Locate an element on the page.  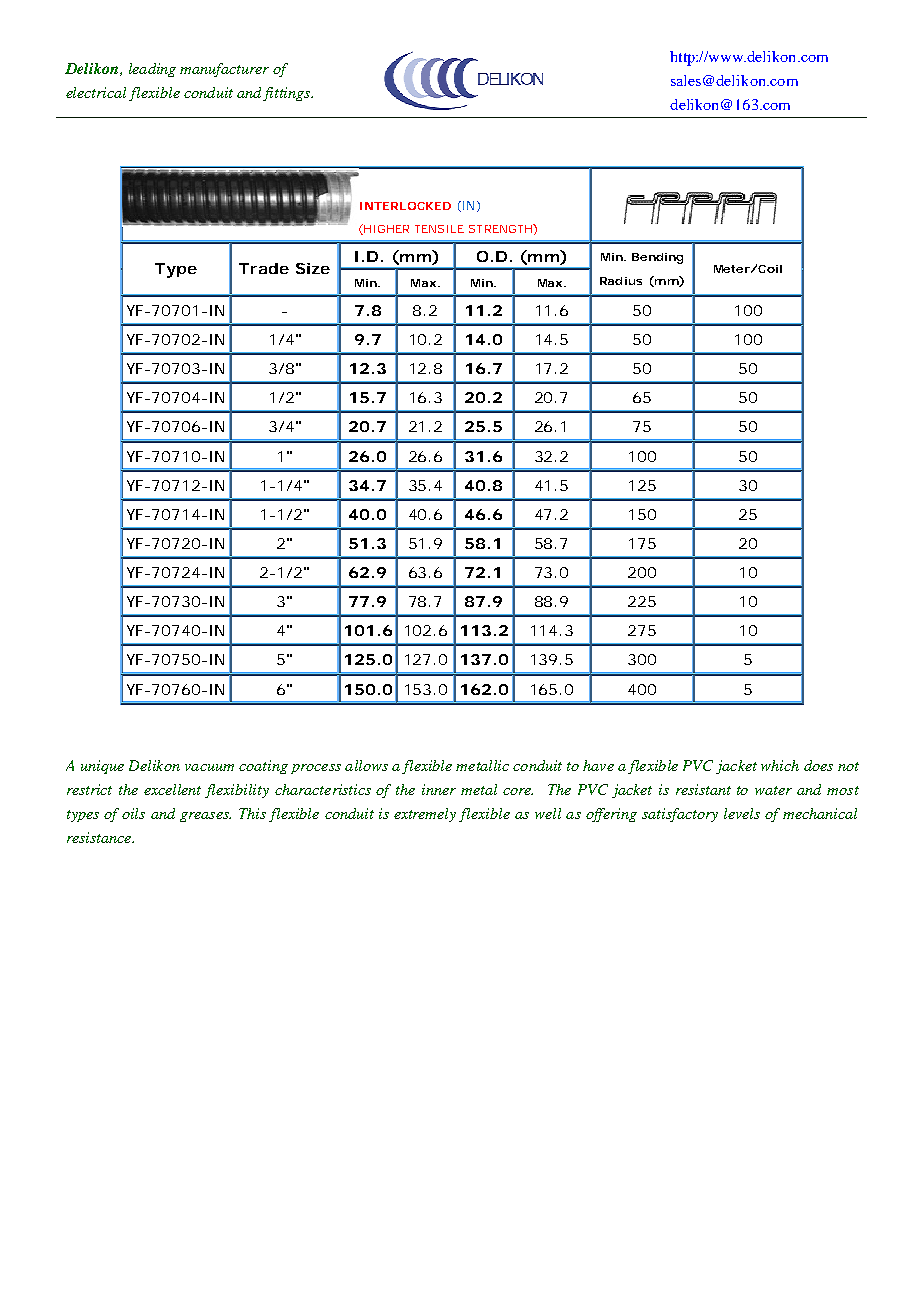
which is located at coordinates (780, 765).
